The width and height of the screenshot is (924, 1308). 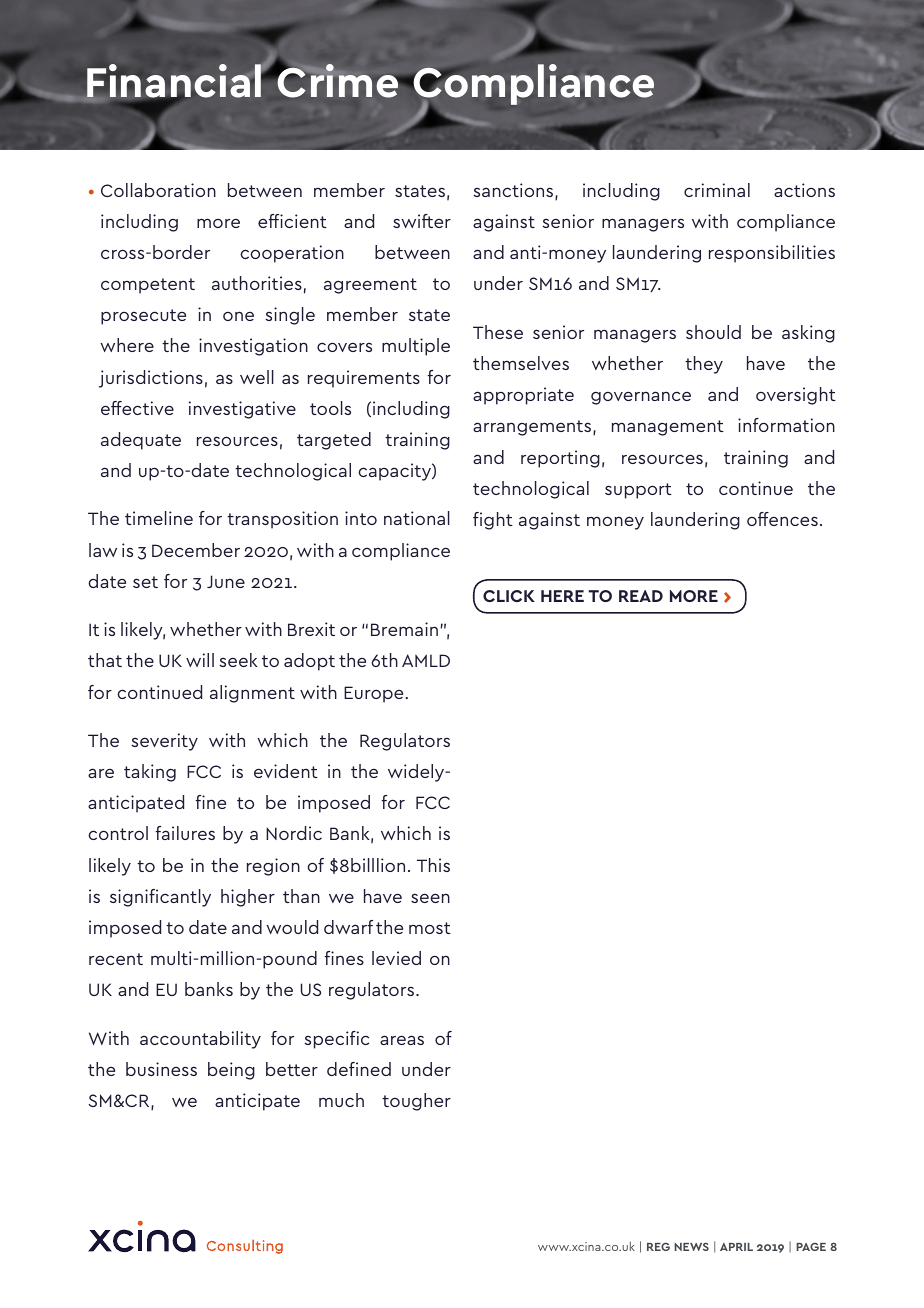 What do you see at coordinates (433, 865) in the screenshot?
I see `This` at bounding box center [433, 865].
